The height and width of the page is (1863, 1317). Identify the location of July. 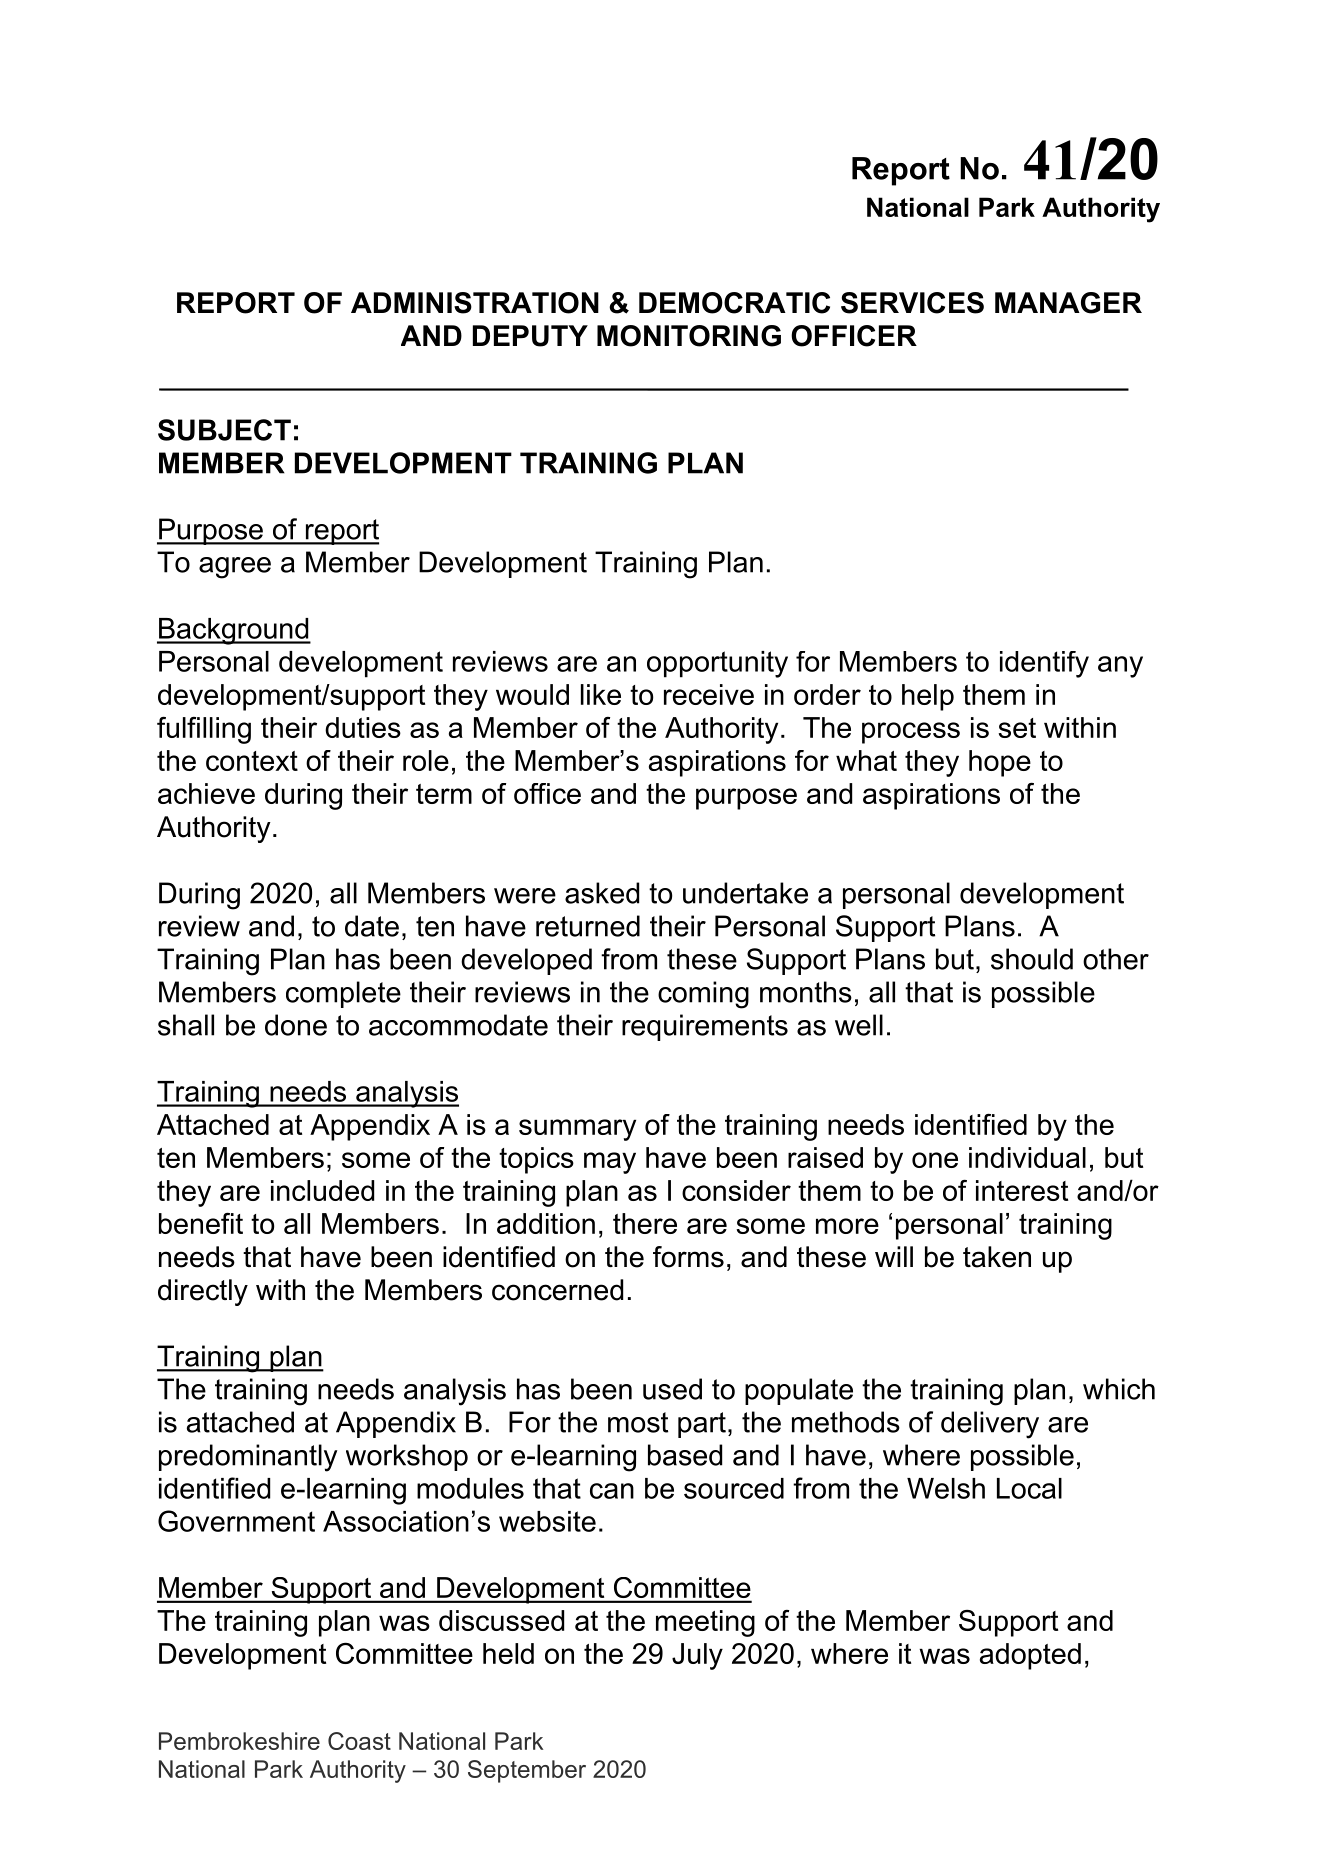
(697, 1656).
